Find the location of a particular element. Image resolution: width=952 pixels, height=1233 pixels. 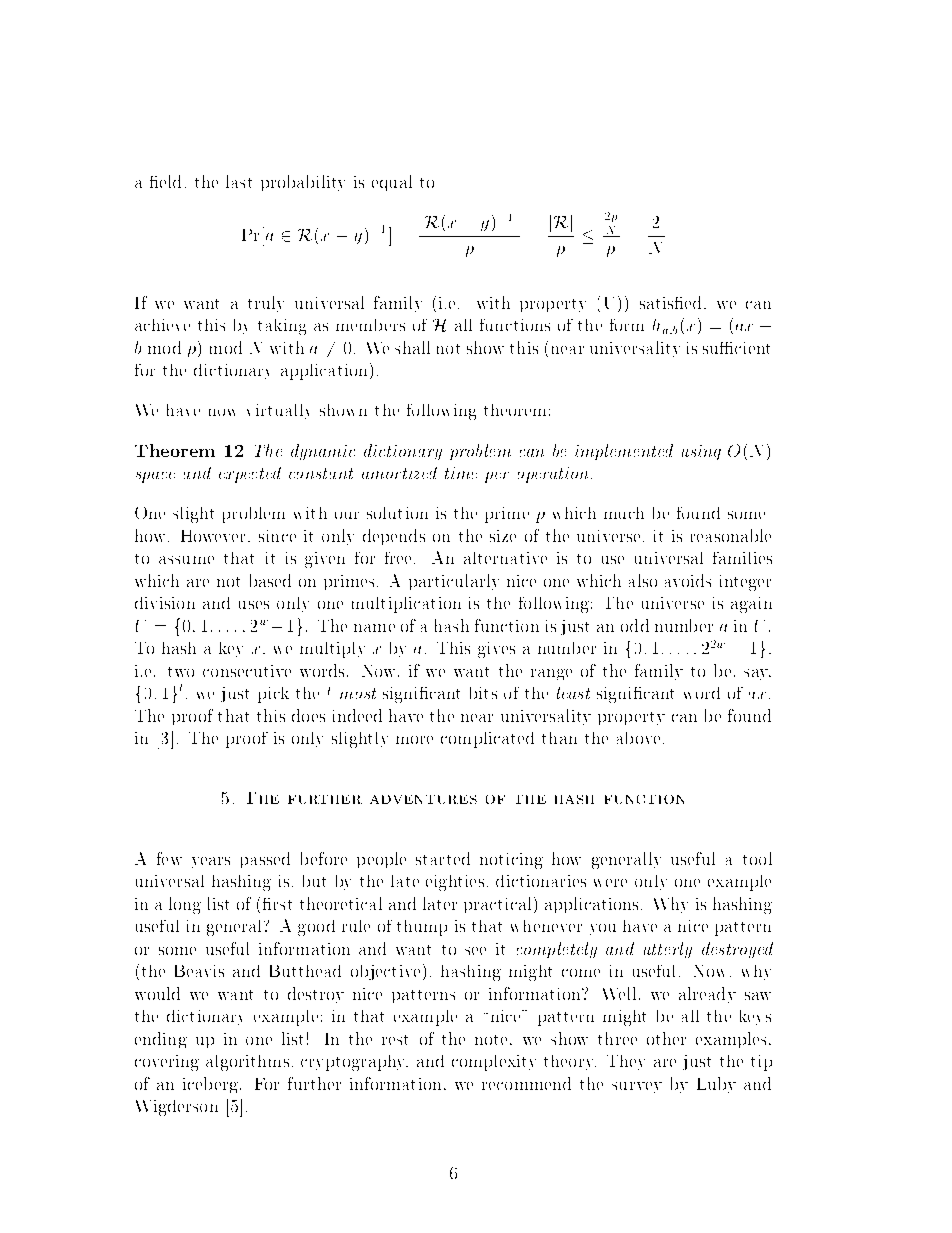

expected is located at coordinates (250, 475).
